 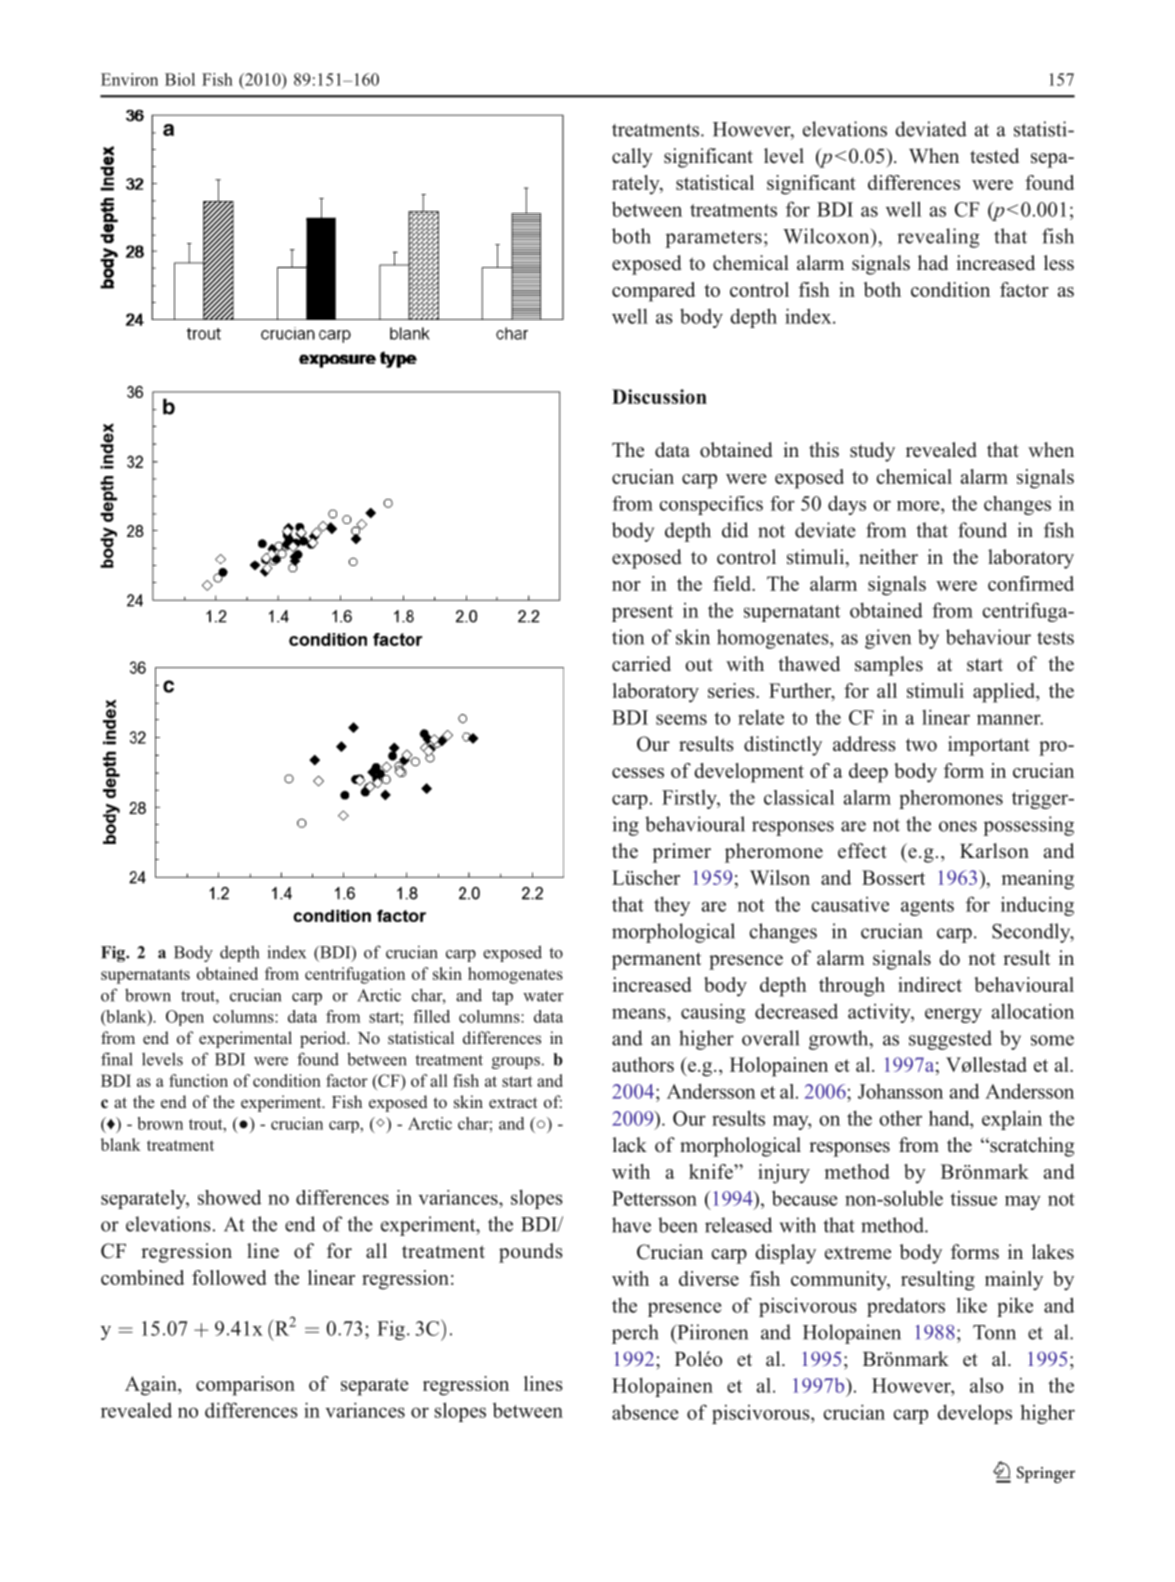 What do you see at coordinates (711, 505) in the page?
I see `conspecifics` at bounding box center [711, 505].
